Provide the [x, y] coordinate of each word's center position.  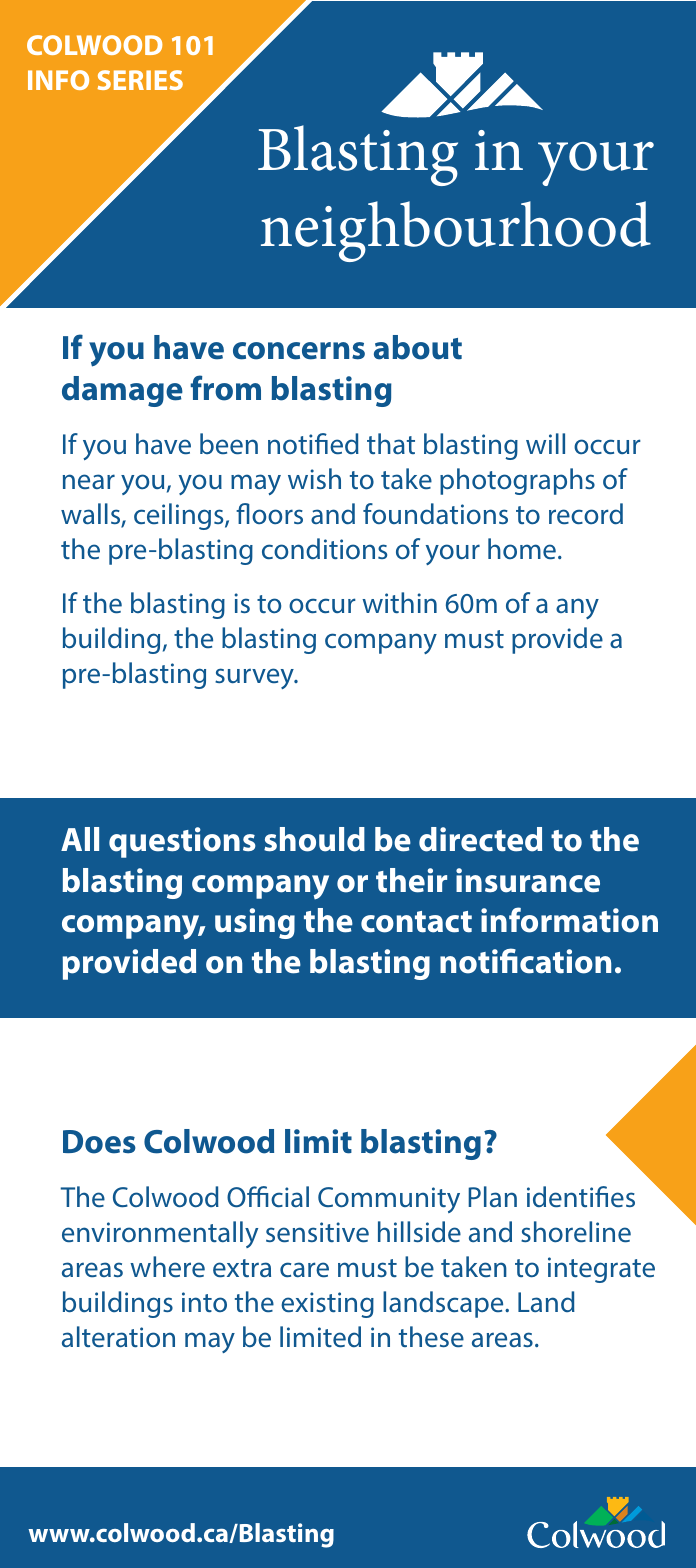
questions [182, 842]
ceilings [180, 516]
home [522, 549]
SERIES [140, 80]
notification [525, 961]
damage [122, 391]
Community [389, 1200]
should [314, 839]
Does [99, 1142]
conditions [324, 549]
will [545, 443]
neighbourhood [456, 231]
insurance [528, 880]
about [418, 347]
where [167, 1267]
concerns [299, 351]
